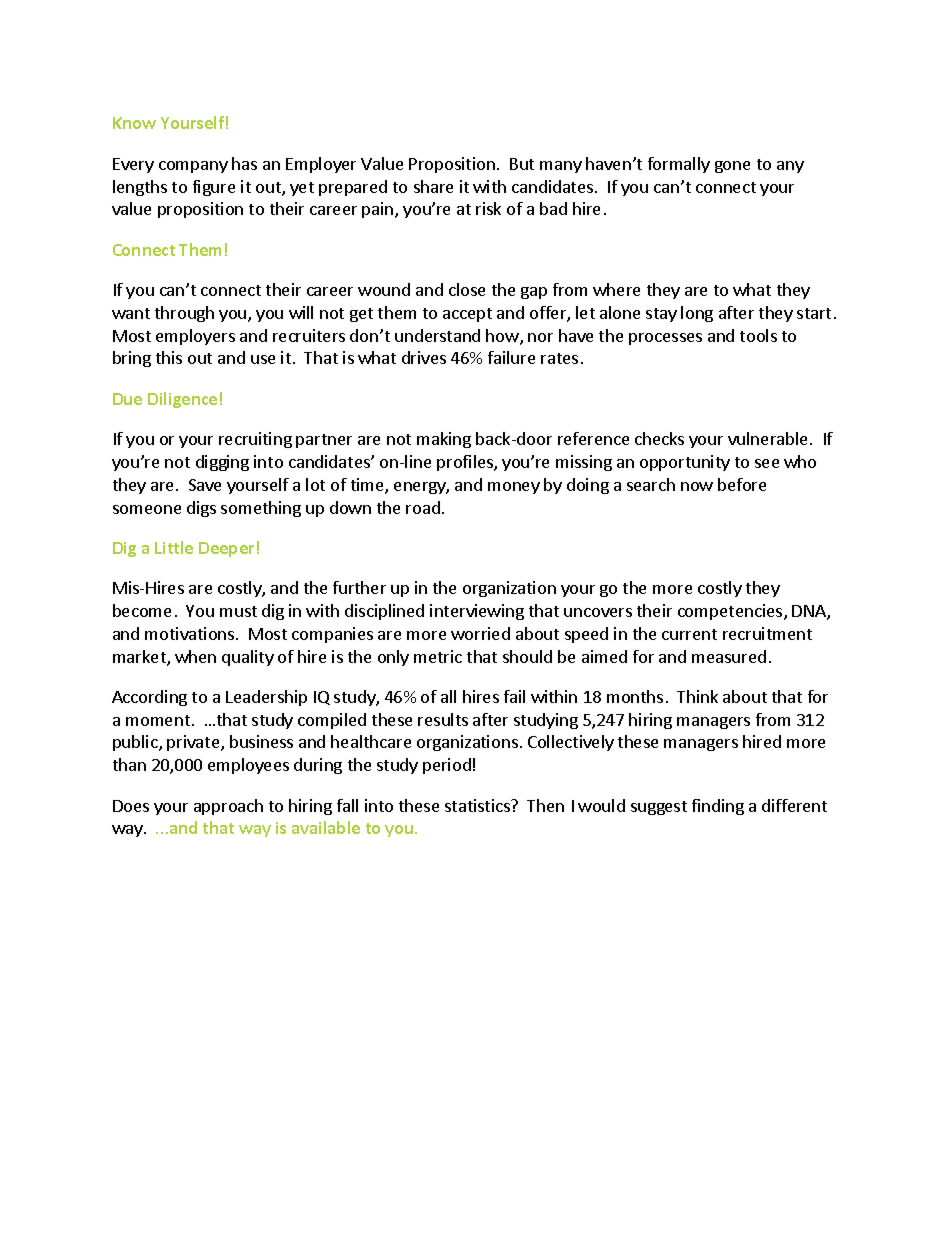  What do you see at coordinates (477, 612) in the screenshot?
I see `interviewing` at bounding box center [477, 612].
